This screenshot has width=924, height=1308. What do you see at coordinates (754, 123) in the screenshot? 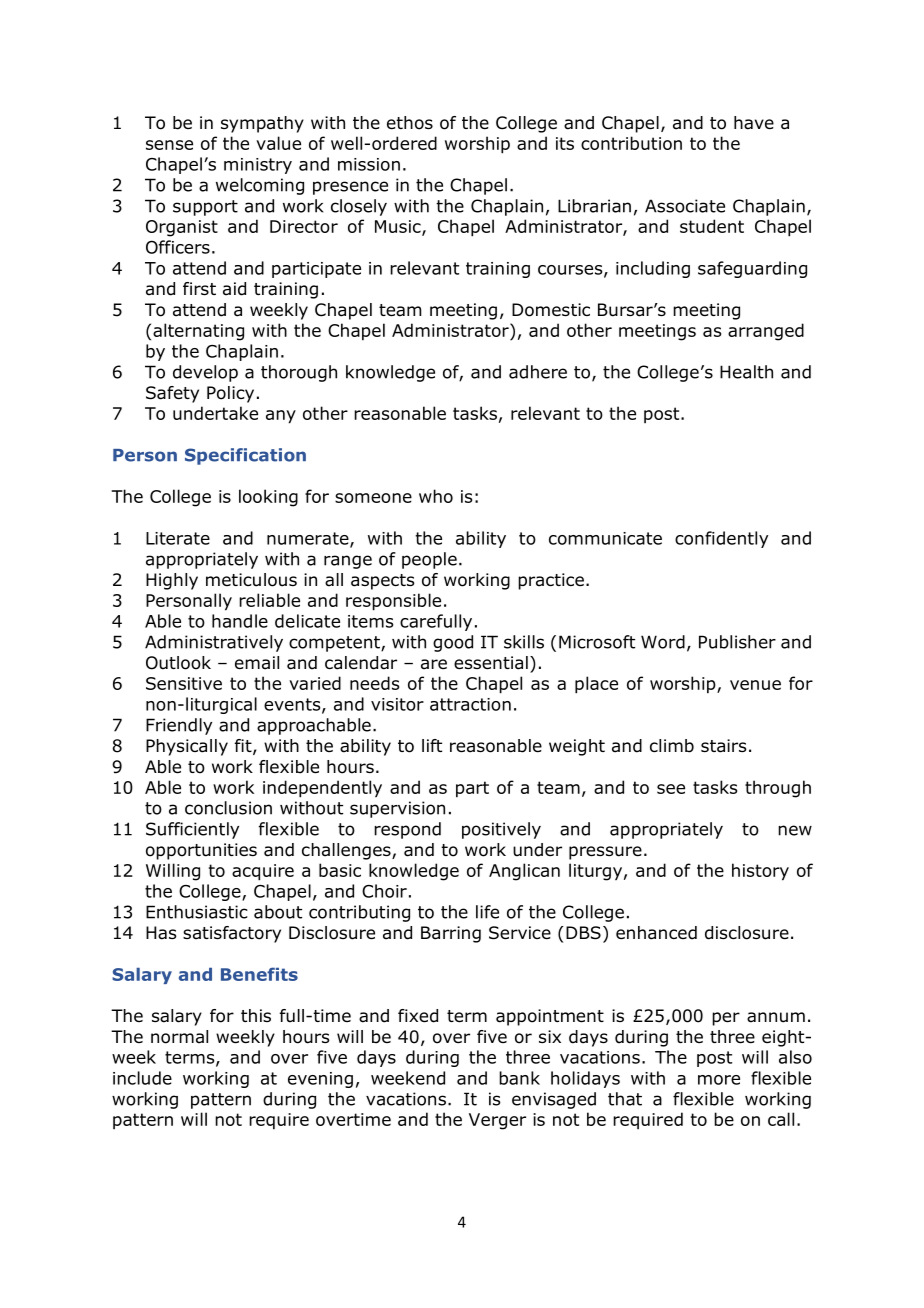
I see `have` at bounding box center [754, 123].
